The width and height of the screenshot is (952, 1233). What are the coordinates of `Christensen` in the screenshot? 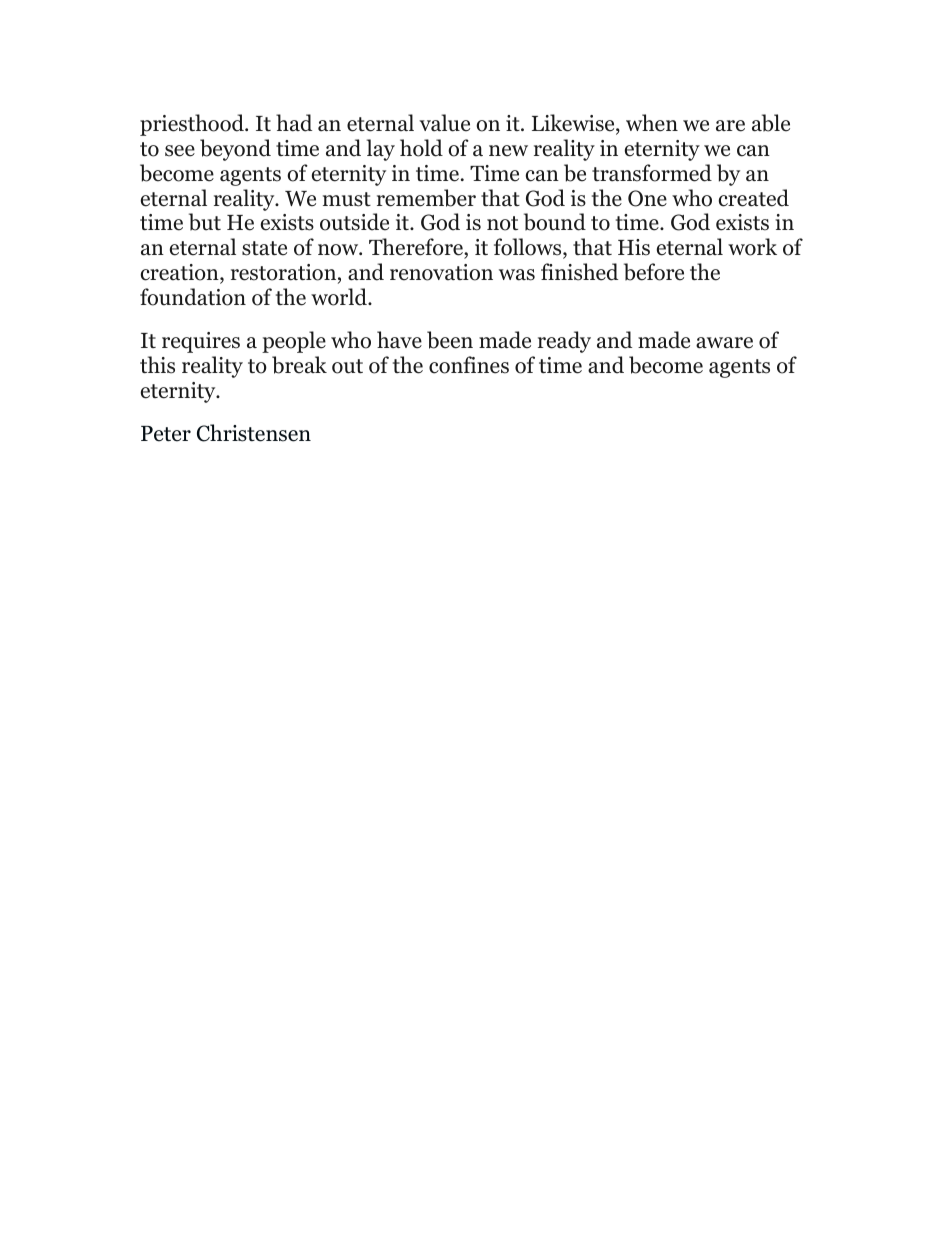 It's located at (254, 433).
